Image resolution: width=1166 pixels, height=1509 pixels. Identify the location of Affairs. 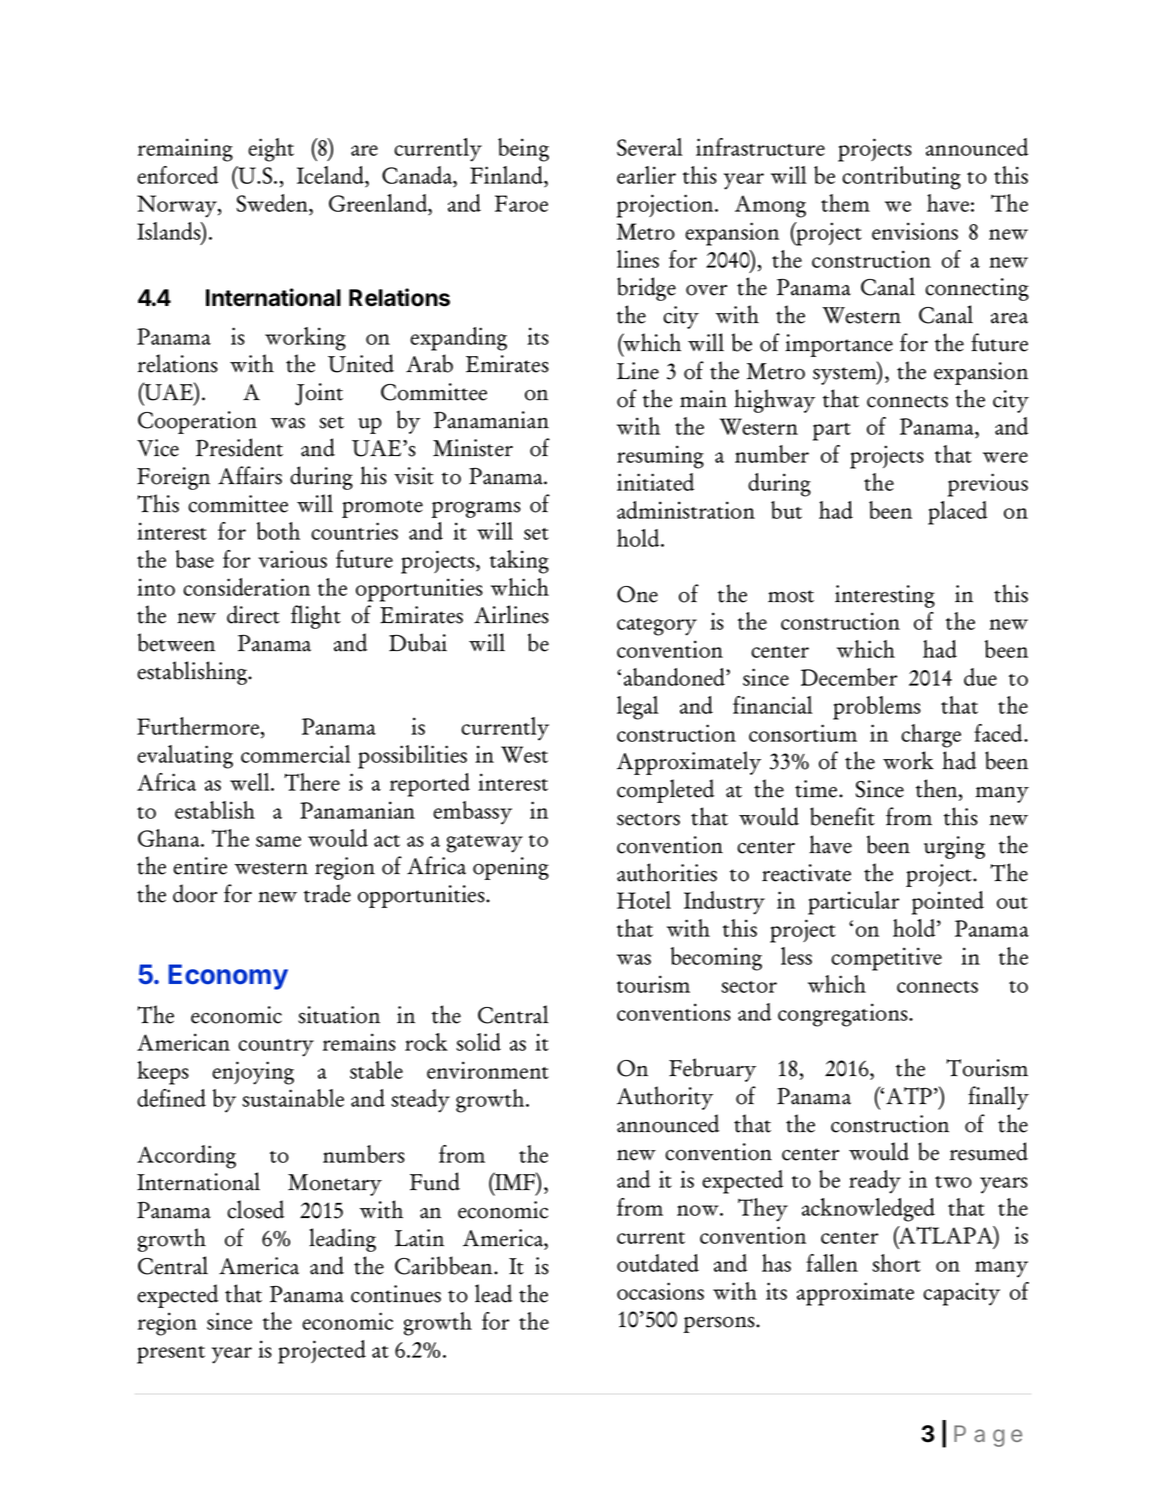
(250, 475).
